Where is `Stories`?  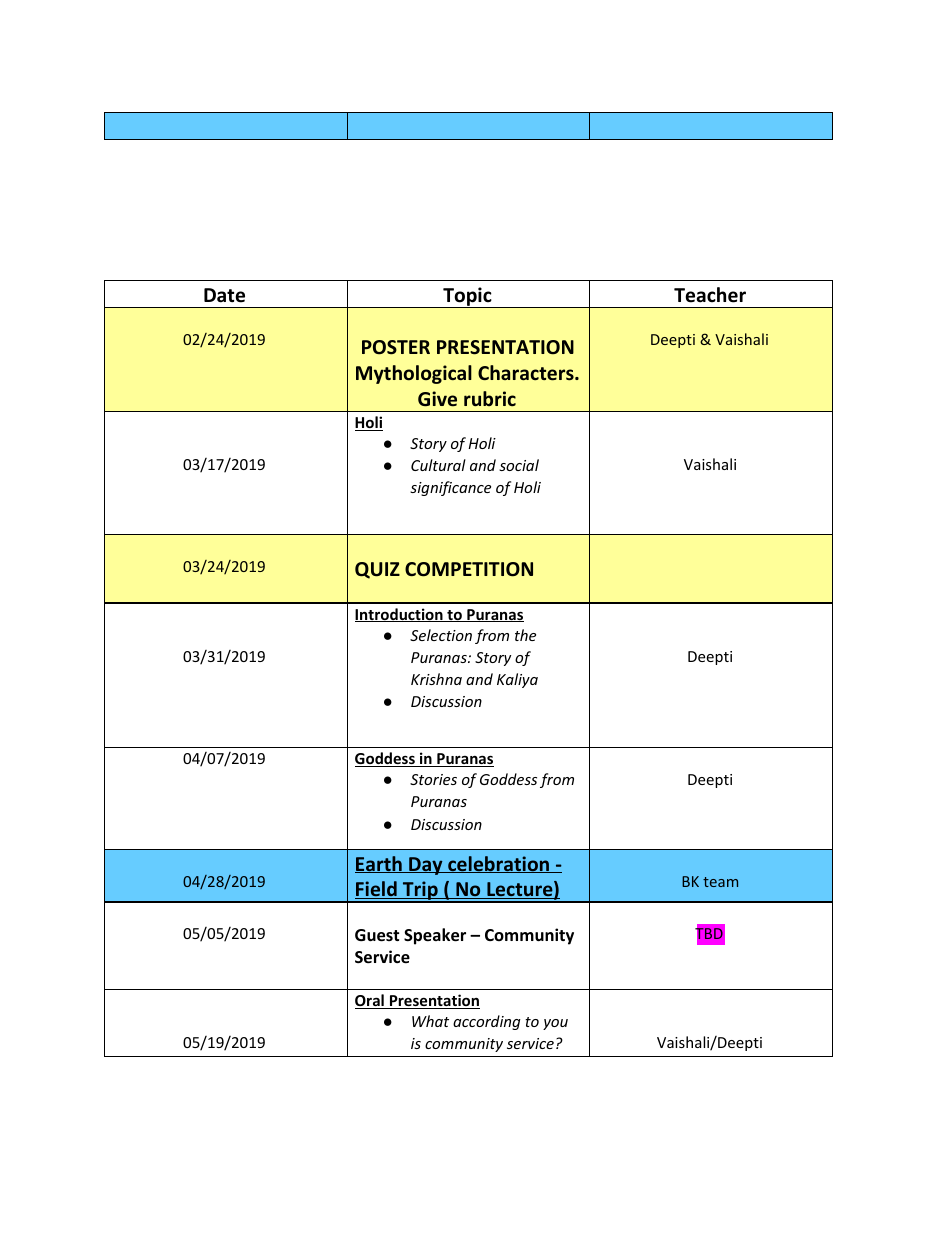
Stories is located at coordinates (433, 779).
